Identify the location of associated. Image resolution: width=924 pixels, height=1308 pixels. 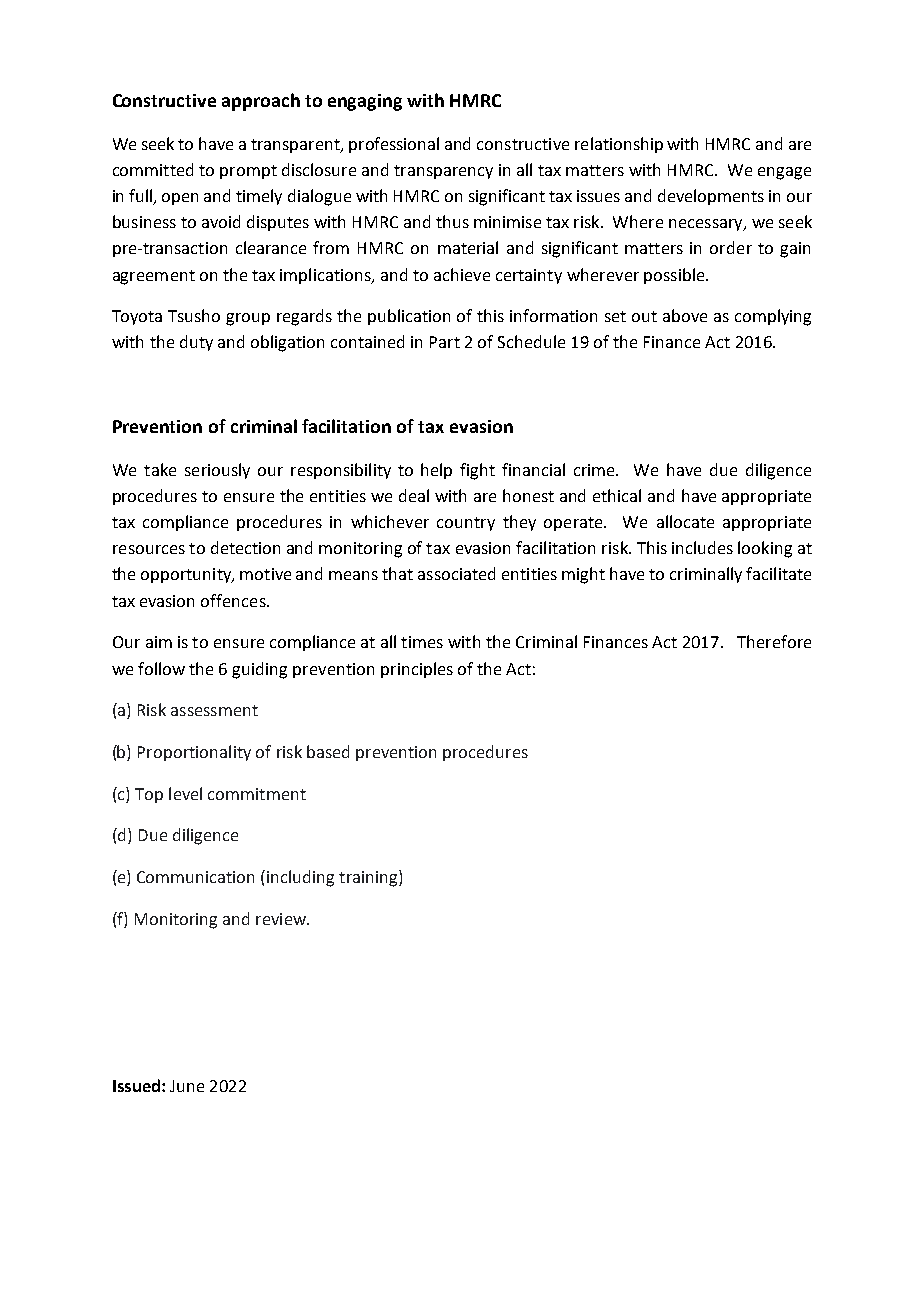
(456, 573).
